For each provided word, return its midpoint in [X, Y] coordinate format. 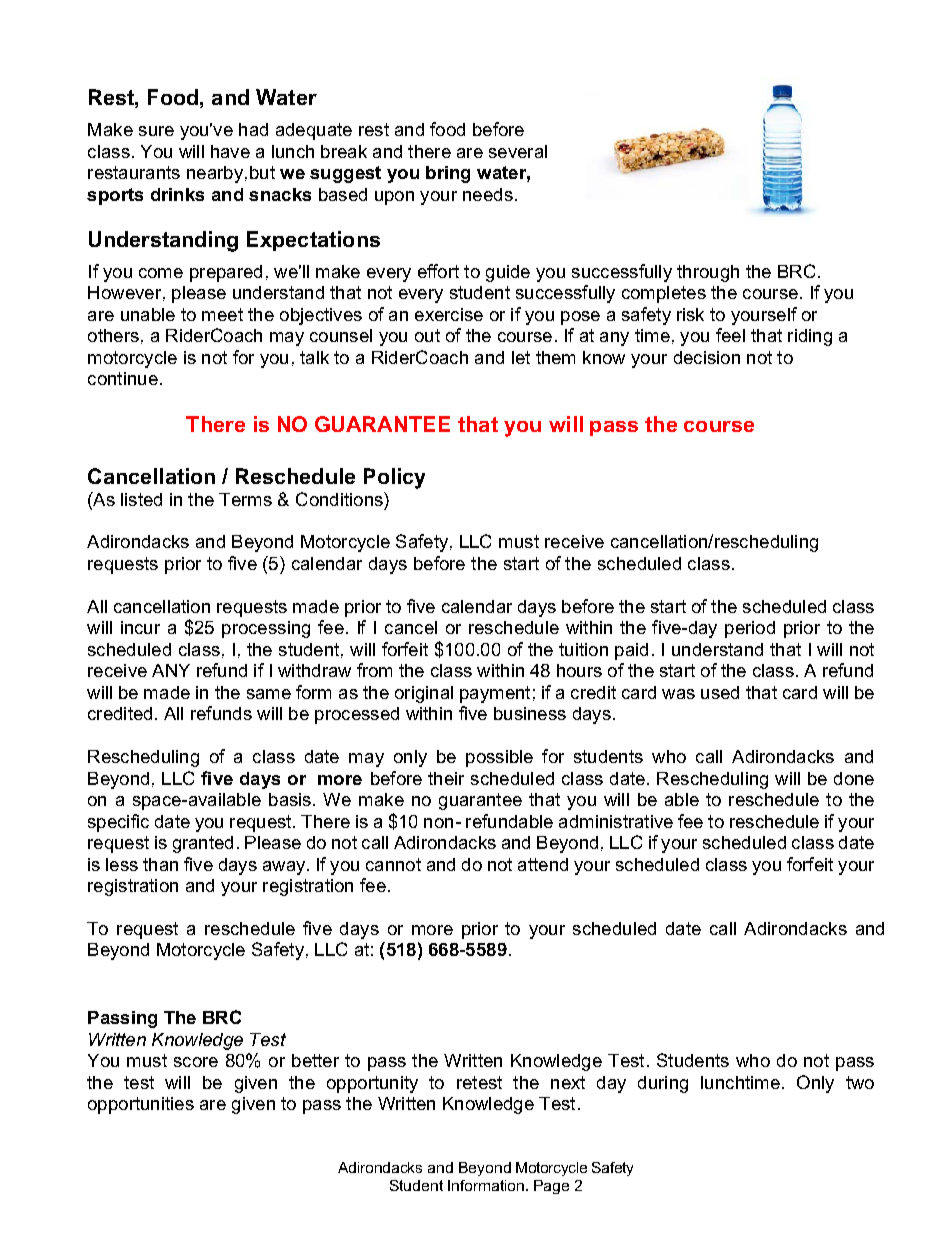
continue [123, 378]
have [230, 151]
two [860, 1082]
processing [266, 629]
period [750, 629]
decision [707, 357]
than [160, 864]
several [518, 151]
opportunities [141, 1105]
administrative [616, 821]
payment [495, 694]
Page [551, 1187]
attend [543, 864]
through [708, 273]
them [555, 357]
